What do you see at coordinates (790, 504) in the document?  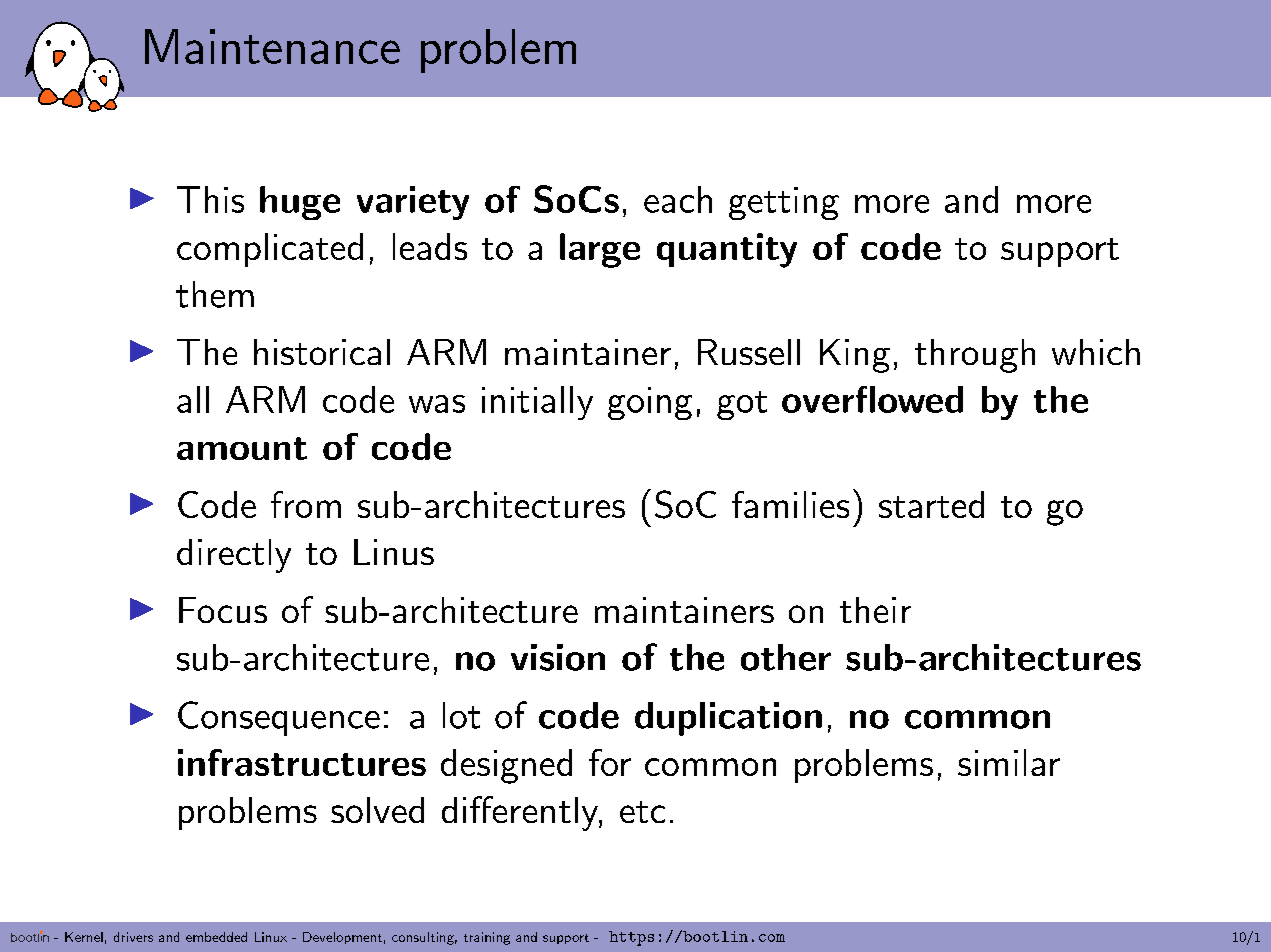 I see `families` at bounding box center [790, 504].
